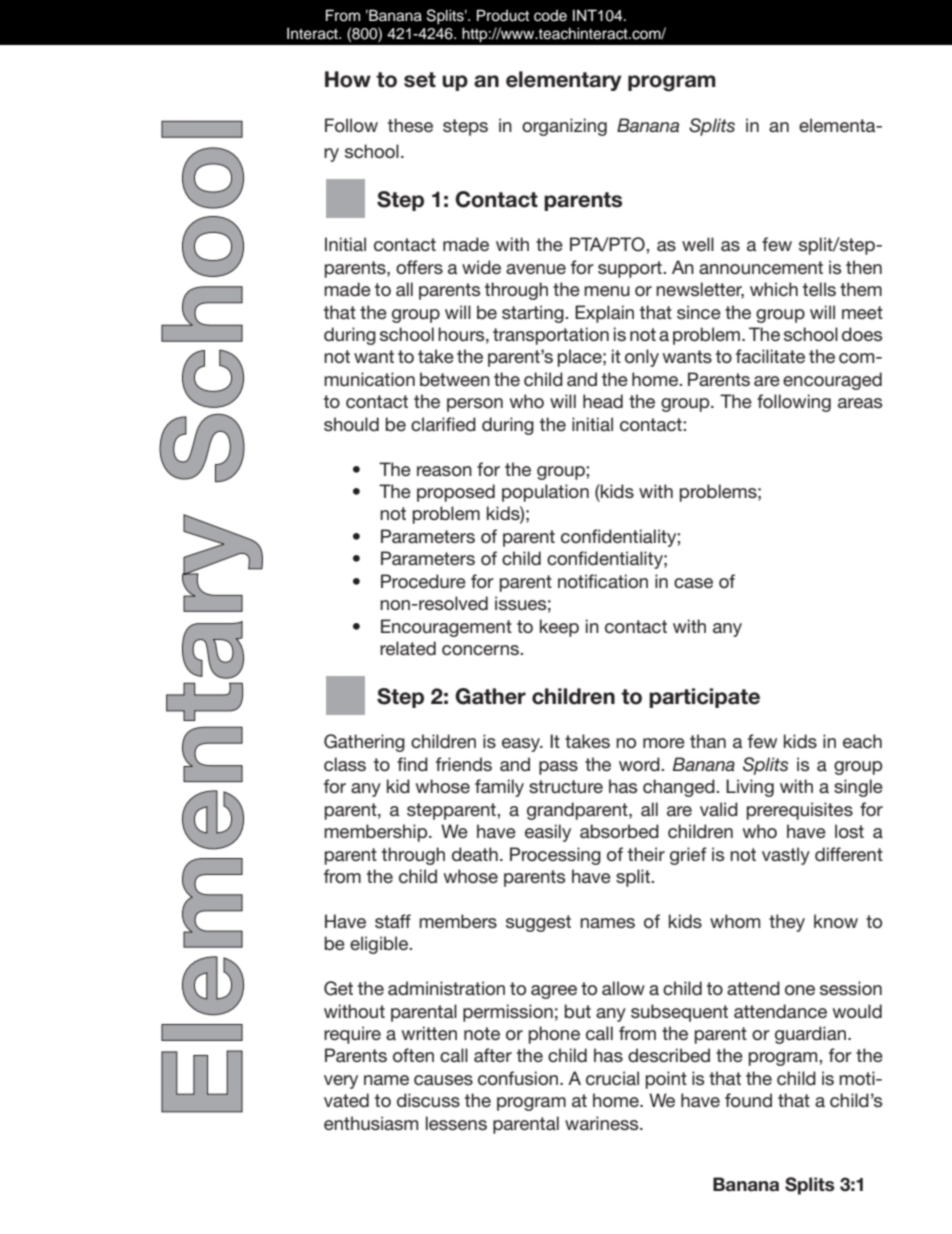 The height and width of the page is (1234, 952). Describe the element at coordinates (832, 381) in the page. I see `encouraged` at that location.
